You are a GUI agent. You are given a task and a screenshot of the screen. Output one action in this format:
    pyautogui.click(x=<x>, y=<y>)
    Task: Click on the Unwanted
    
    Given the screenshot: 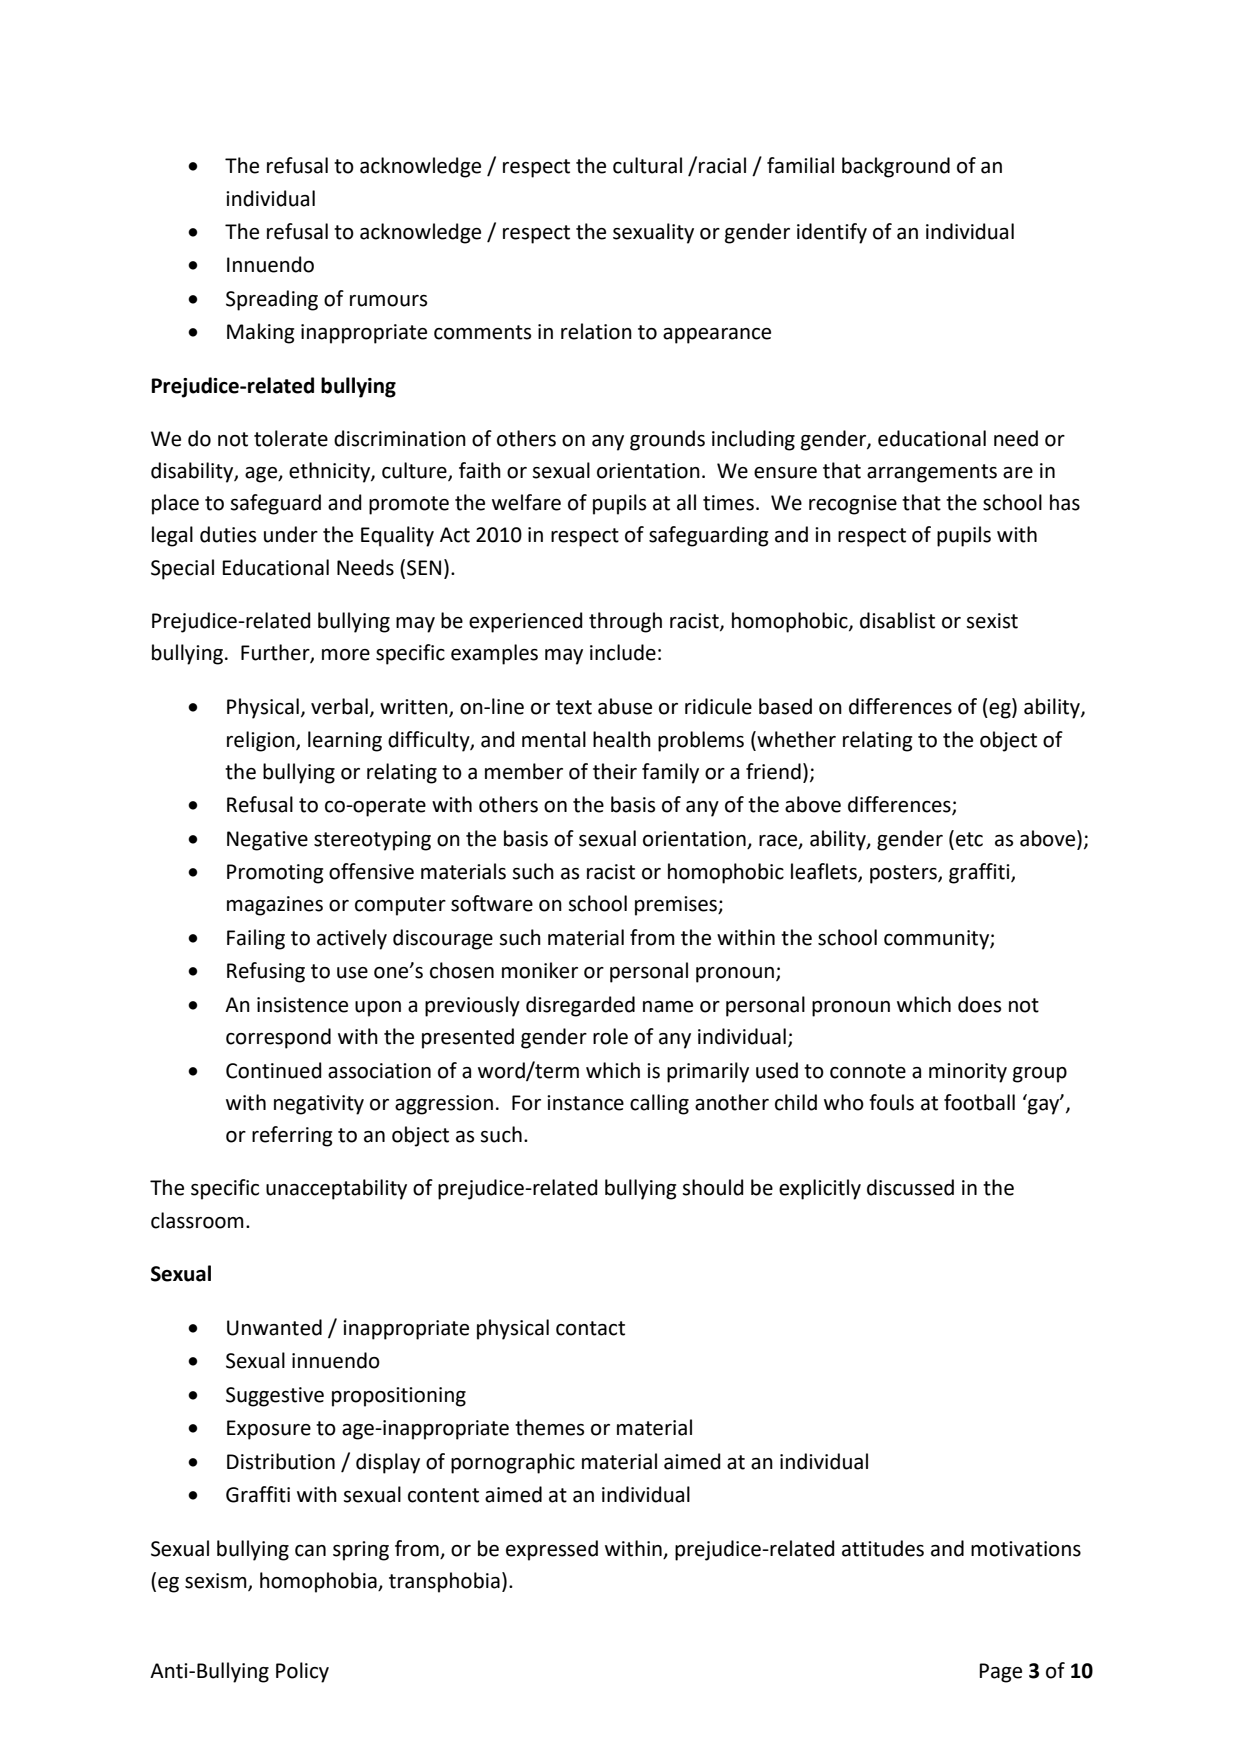 What is the action you would take?
    pyautogui.click(x=274, y=1327)
